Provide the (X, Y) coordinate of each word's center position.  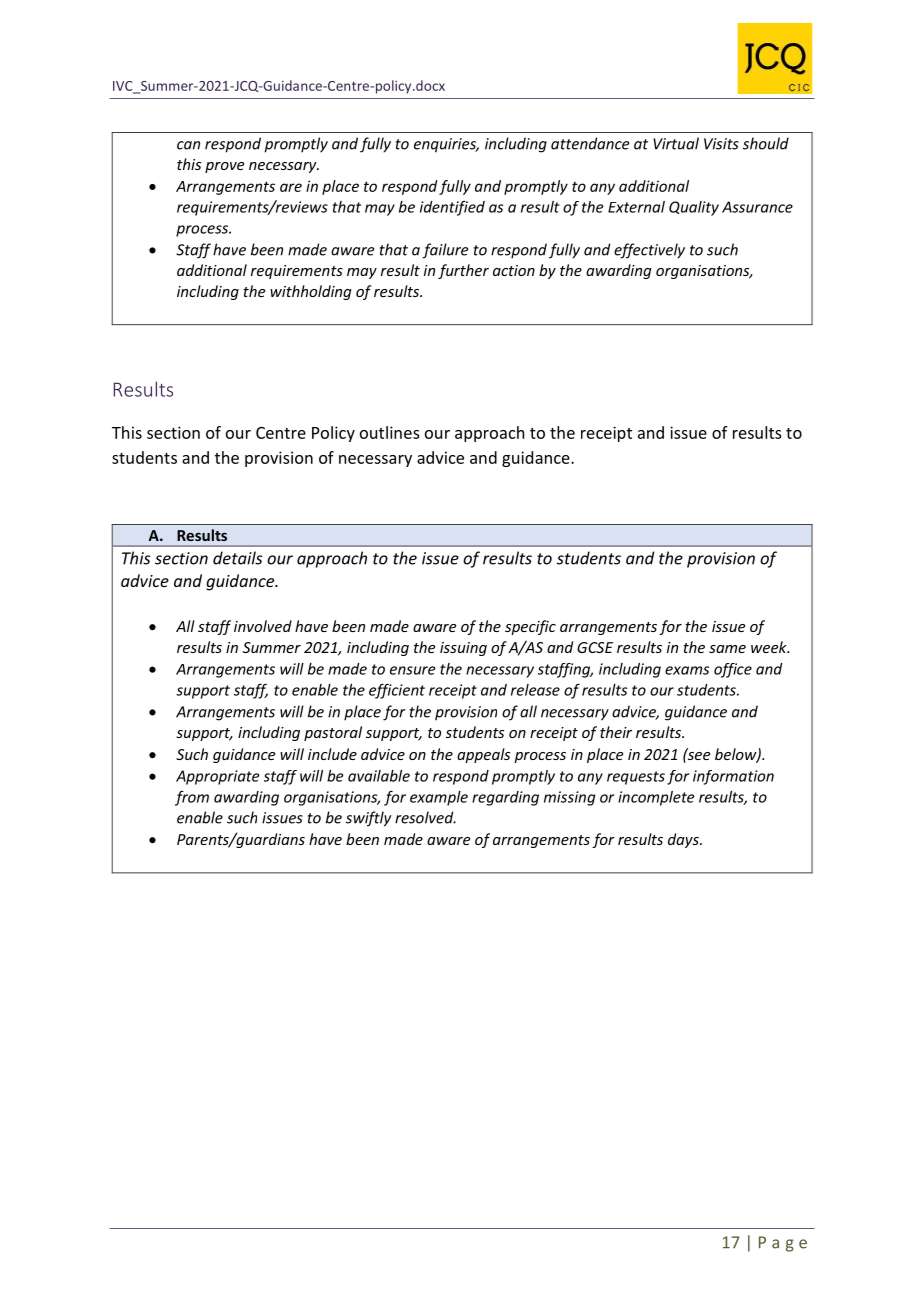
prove (224, 167)
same (727, 649)
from (192, 798)
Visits (721, 144)
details (238, 558)
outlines (390, 432)
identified (452, 208)
